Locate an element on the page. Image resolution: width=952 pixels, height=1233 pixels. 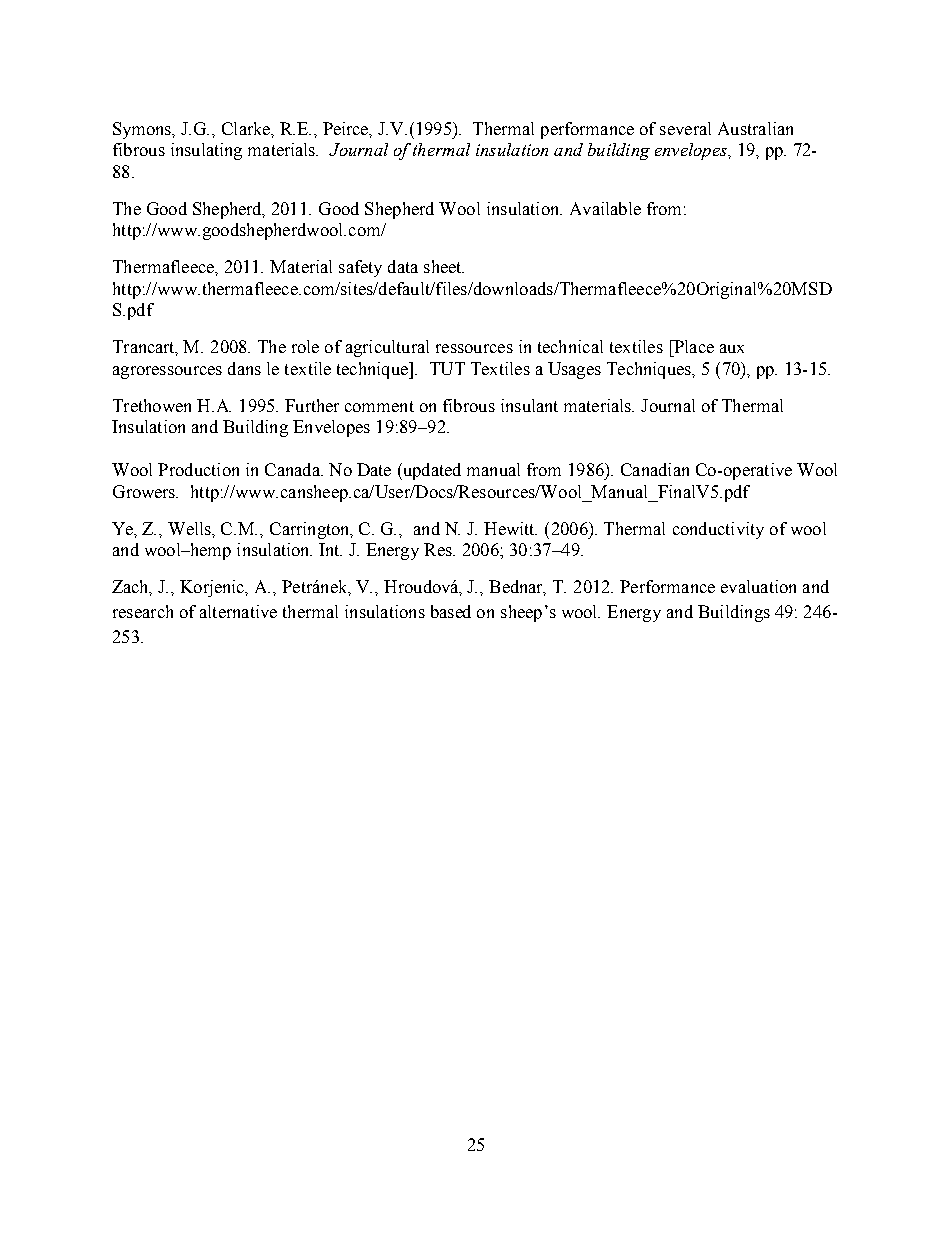
evaluation is located at coordinates (758, 586).
